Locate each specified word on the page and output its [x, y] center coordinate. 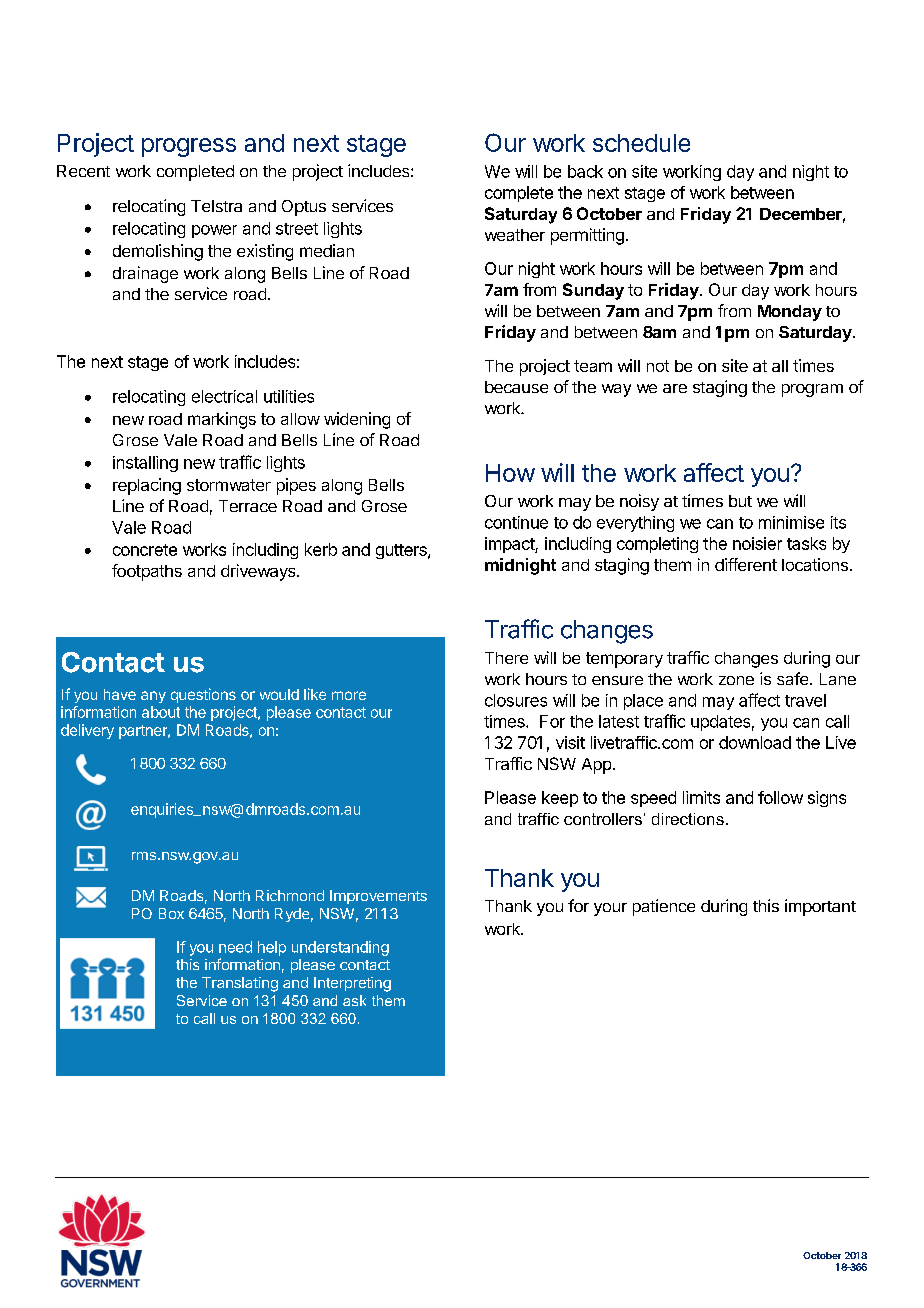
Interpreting [352, 984]
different [746, 564]
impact [510, 545]
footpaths [147, 572]
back [585, 171]
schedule [641, 143]
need [235, 947]
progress [189, 147]
